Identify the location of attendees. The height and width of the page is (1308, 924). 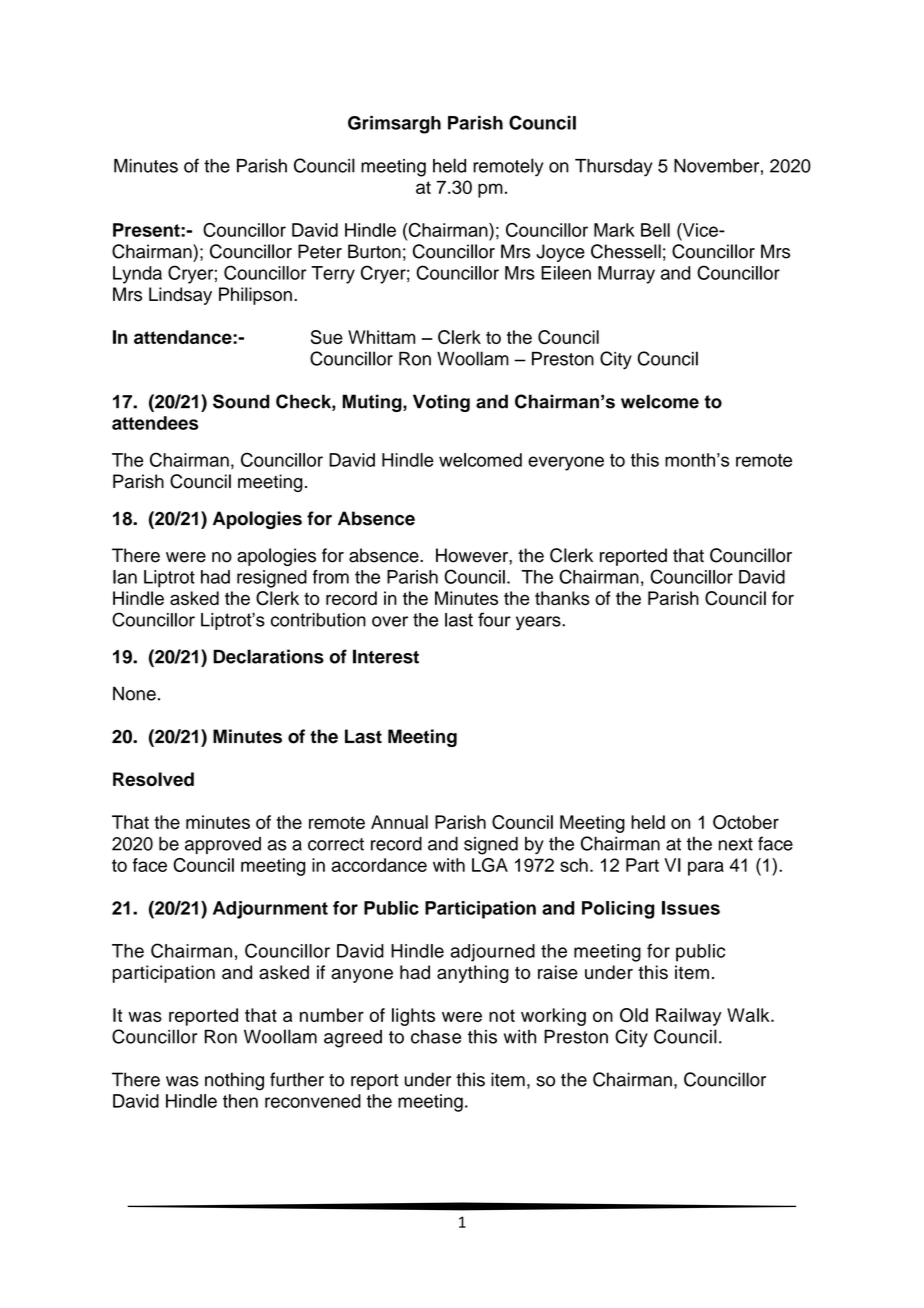
(155, 423).
